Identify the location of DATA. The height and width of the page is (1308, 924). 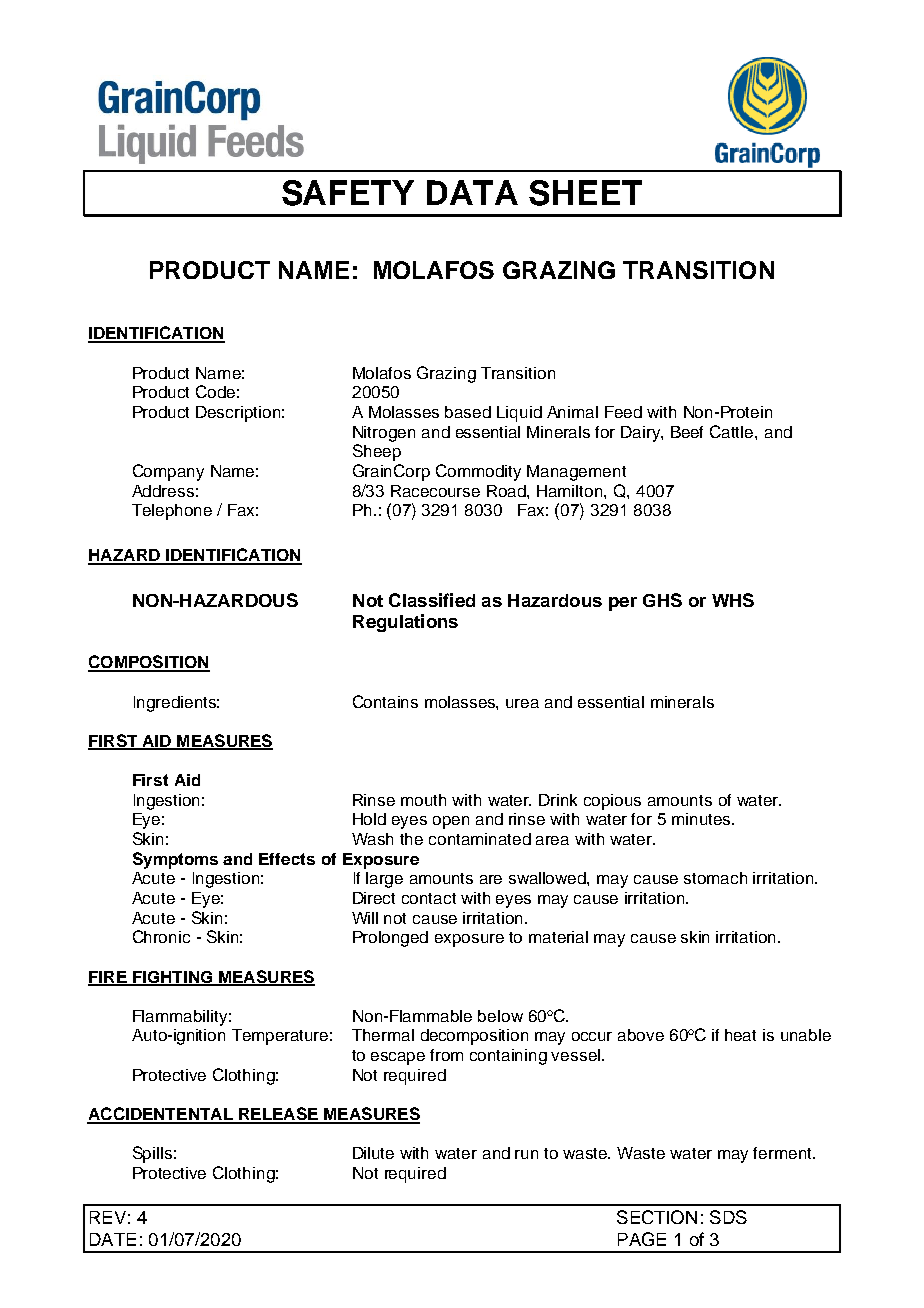
(472, 192).
